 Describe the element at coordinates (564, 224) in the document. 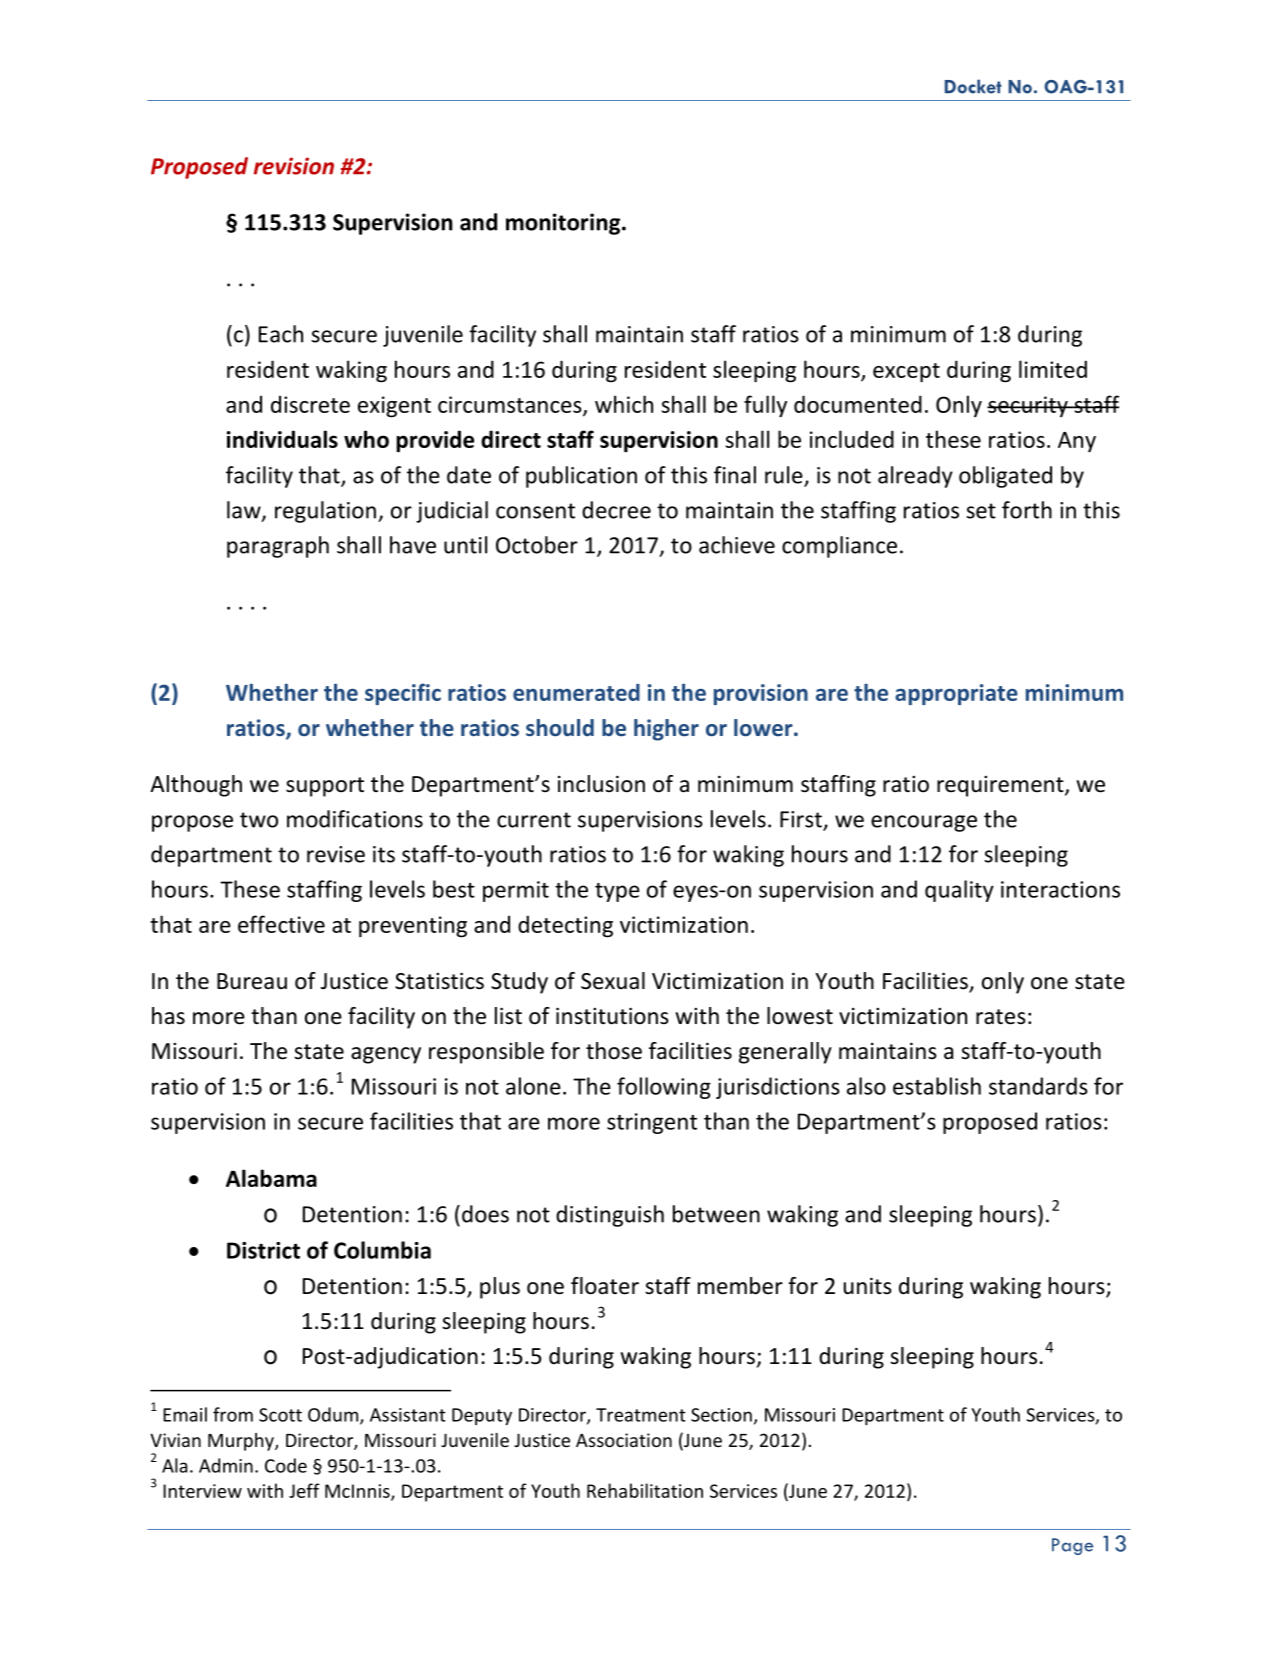

I see `monitoring` at that location.
